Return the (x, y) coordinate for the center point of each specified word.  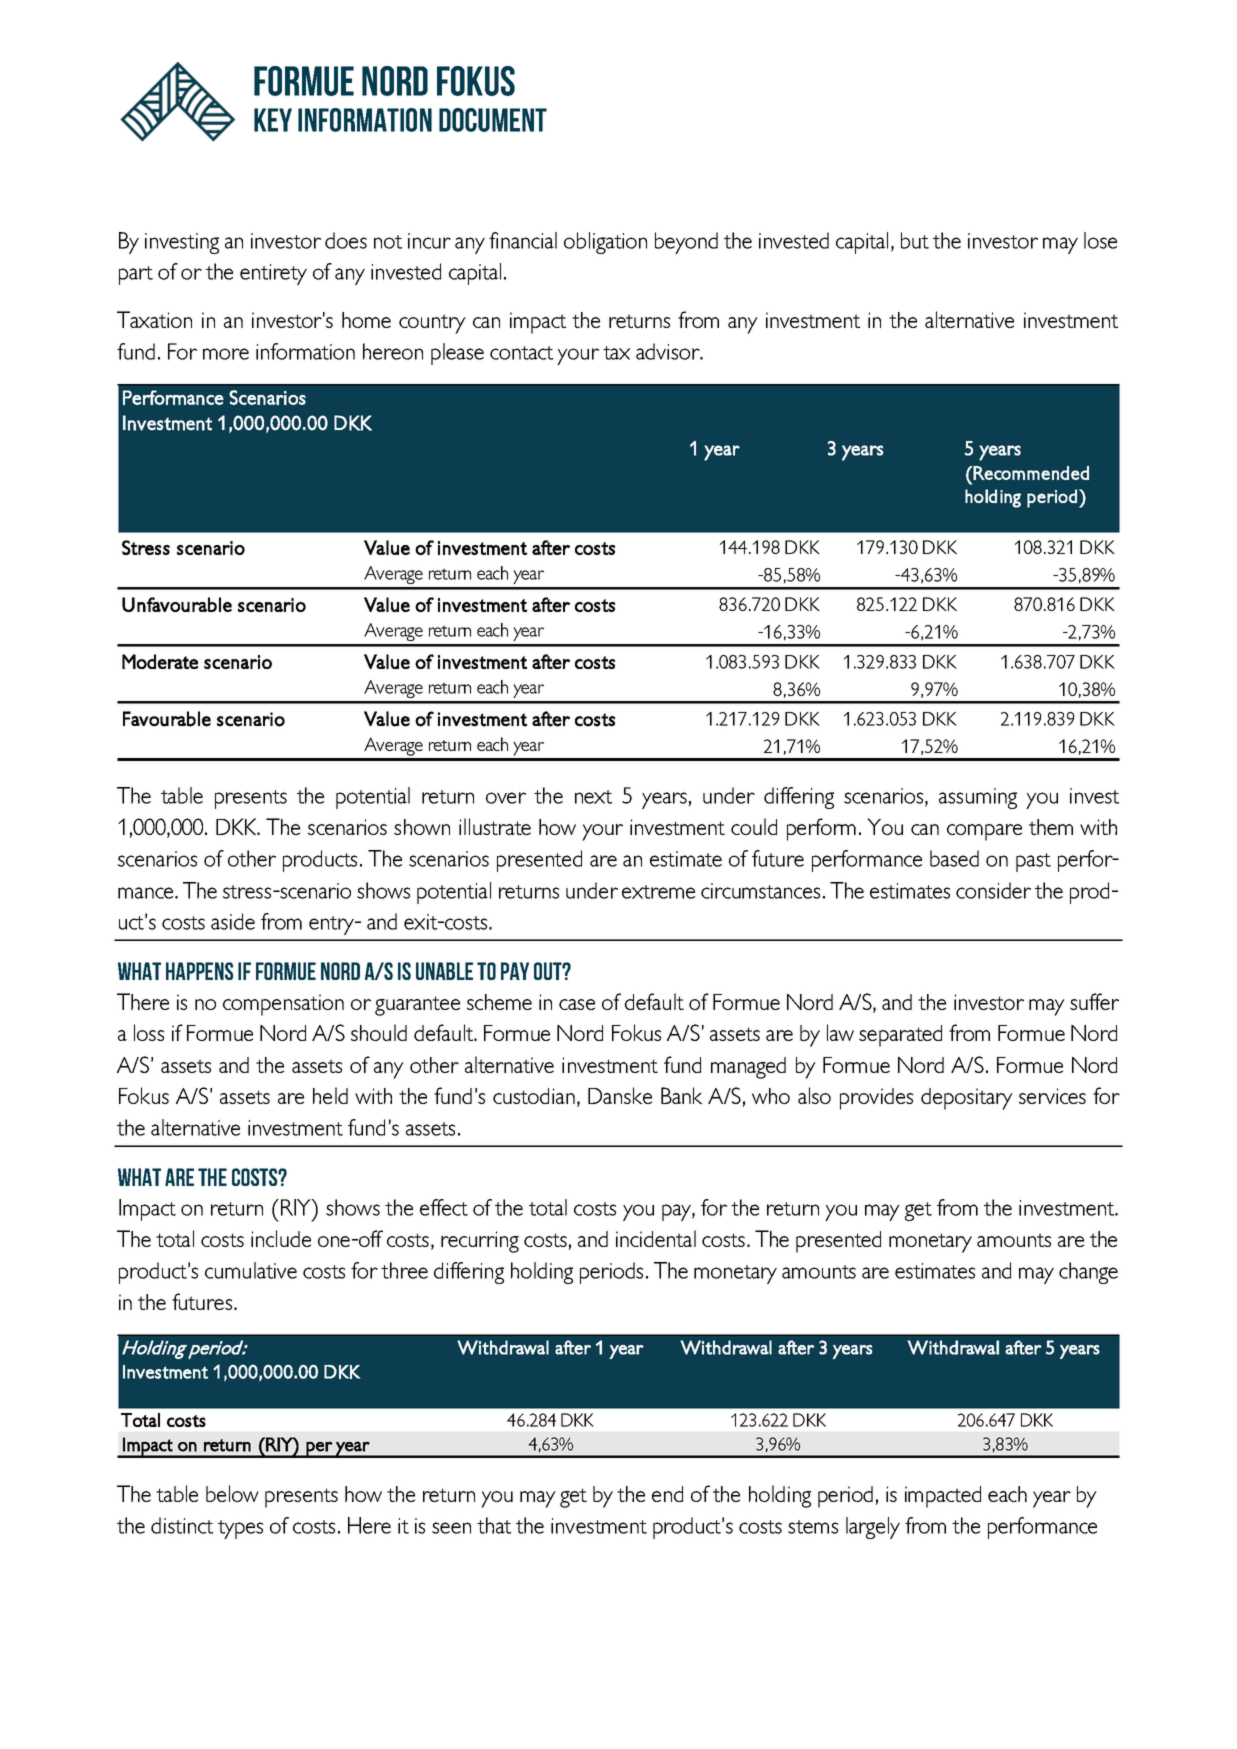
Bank (682, 1095)
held (330, 1095)
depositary (967, 1099)
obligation (605, 243)
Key (273, 120)
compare (984, 832)
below (232, 1493)
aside (233, 921)
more (226, 354)
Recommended (1031, 473)
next (593, 797)
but (915, 240)
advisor (669, 351)
